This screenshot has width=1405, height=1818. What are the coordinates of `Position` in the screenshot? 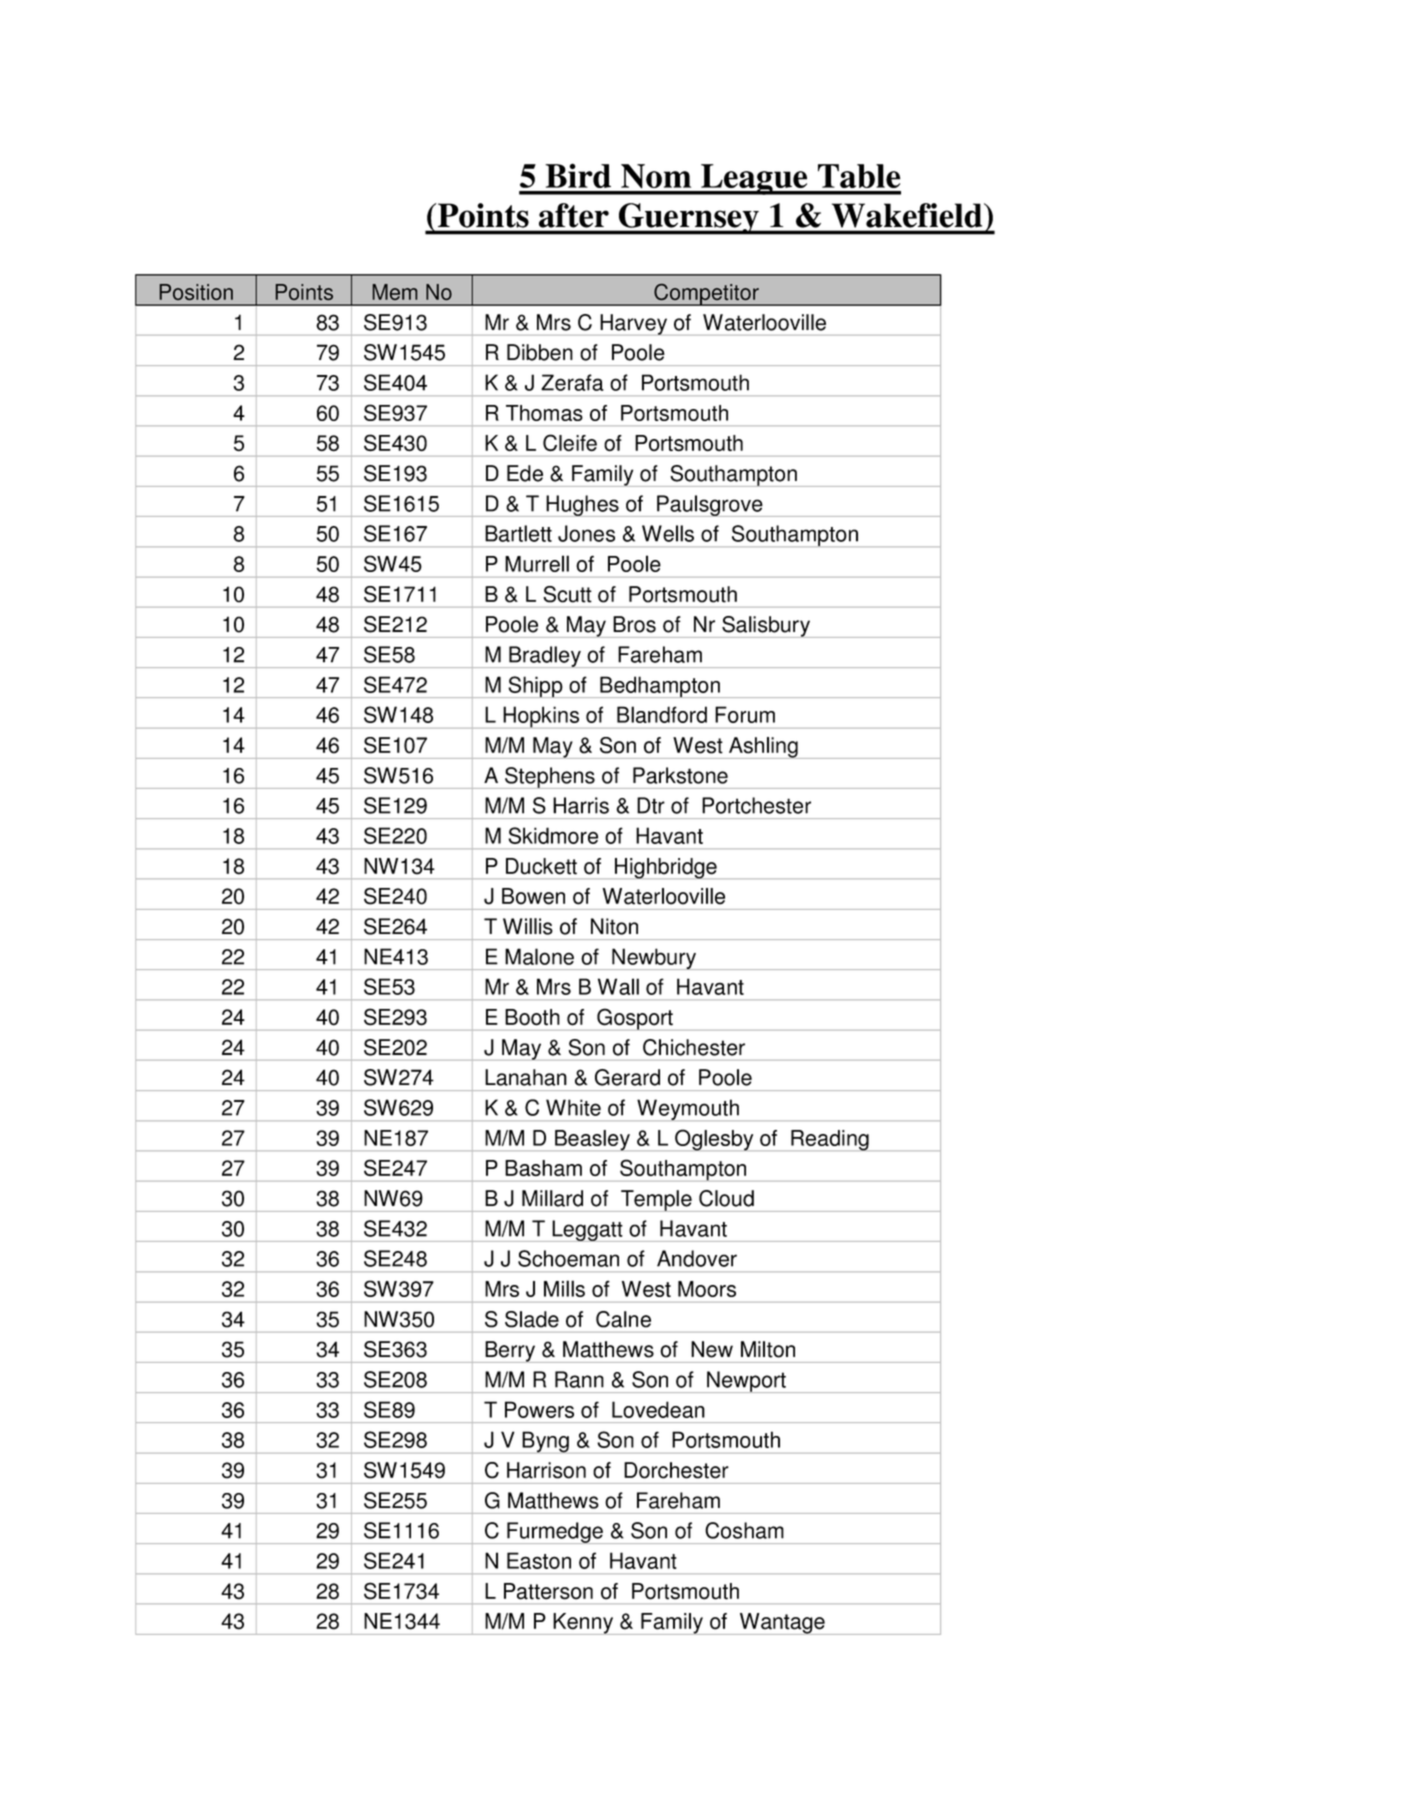 It's located at (196, 292).
